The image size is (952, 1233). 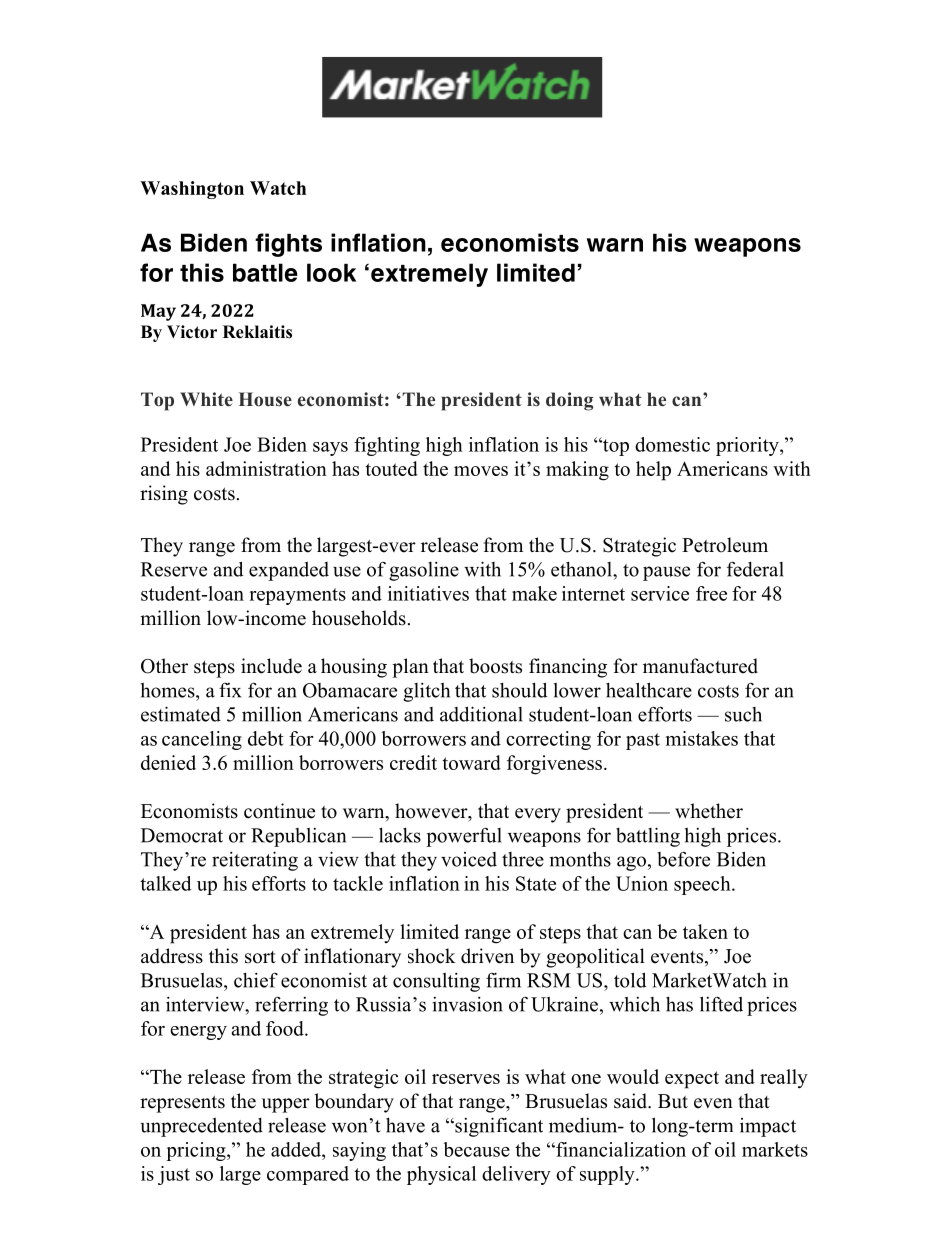 What do you see at coordinates (481, 471) in the image?
I see `moves` at bounding box center [481, 471].
